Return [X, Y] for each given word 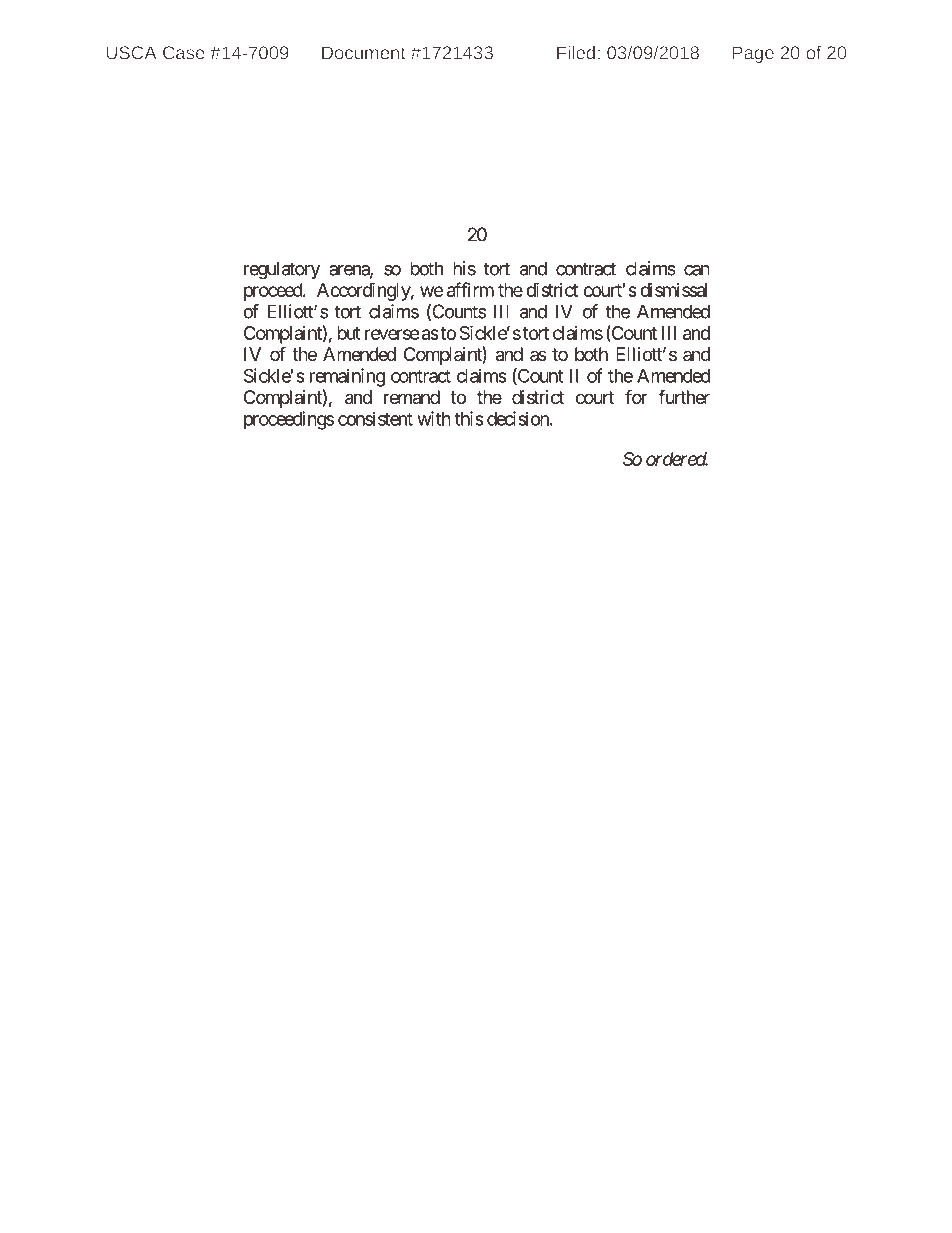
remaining [347, 377]
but [349, 333]
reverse [392, 334]
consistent [375, 418]
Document [364, 53]
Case [184, 53]
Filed [576, 53]
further [684, 396]
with [434, 418]
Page [753, 54]
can [697, 270]
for [636, 396]
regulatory [282, 270]
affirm [470, 289]
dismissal [673, 290]
